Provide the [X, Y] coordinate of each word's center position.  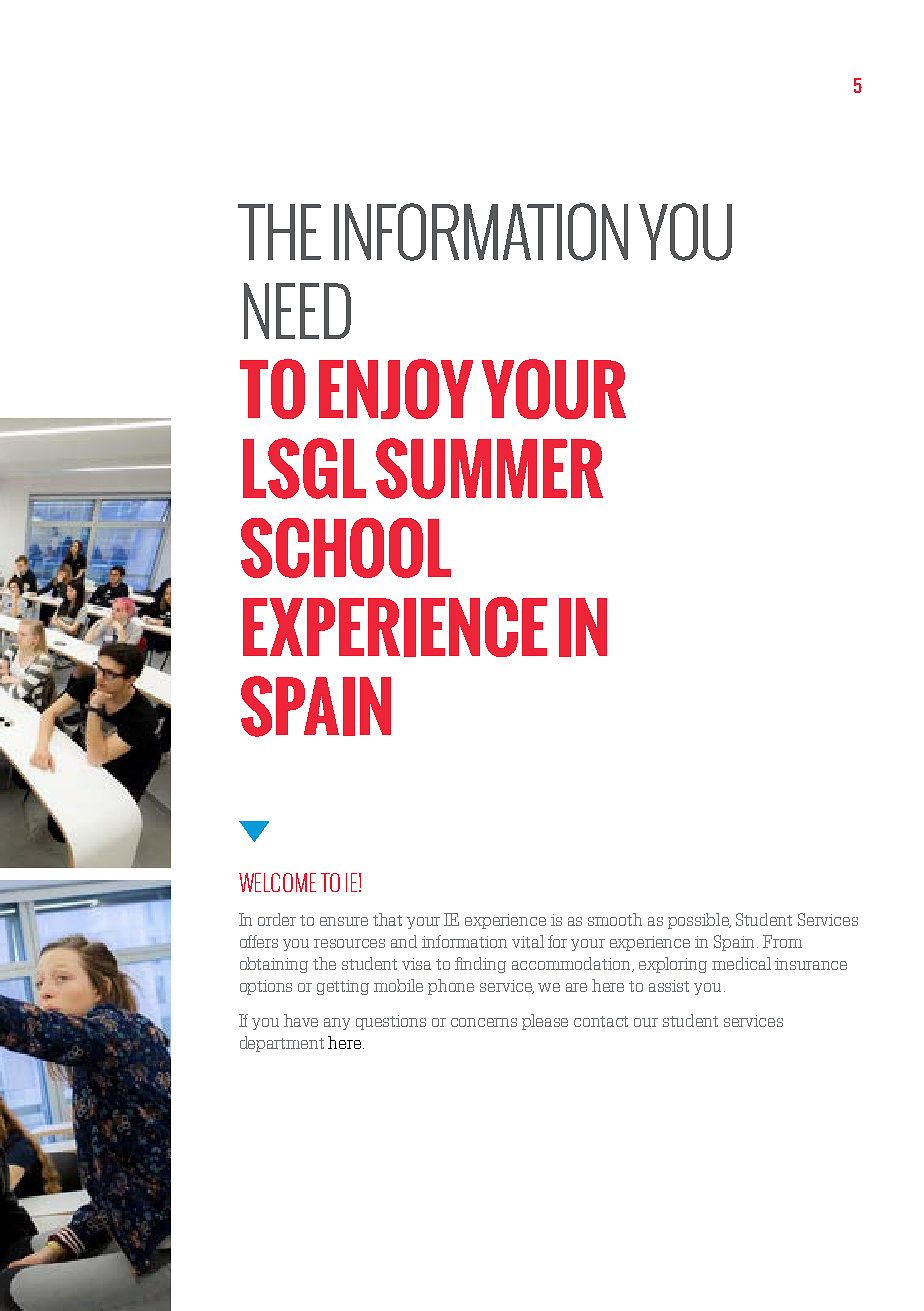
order [277, 919]
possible [699, 921]
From [782, 941]
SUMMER [489, 468]
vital [528, 941]
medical [741, 963]
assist [669, 986]
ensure [344, 921]
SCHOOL [346, 548]
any [337, 1024]
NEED [297, 311]
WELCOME [277, 882]
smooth [615, 919]
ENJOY [396, 389]
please [545, 1022]
